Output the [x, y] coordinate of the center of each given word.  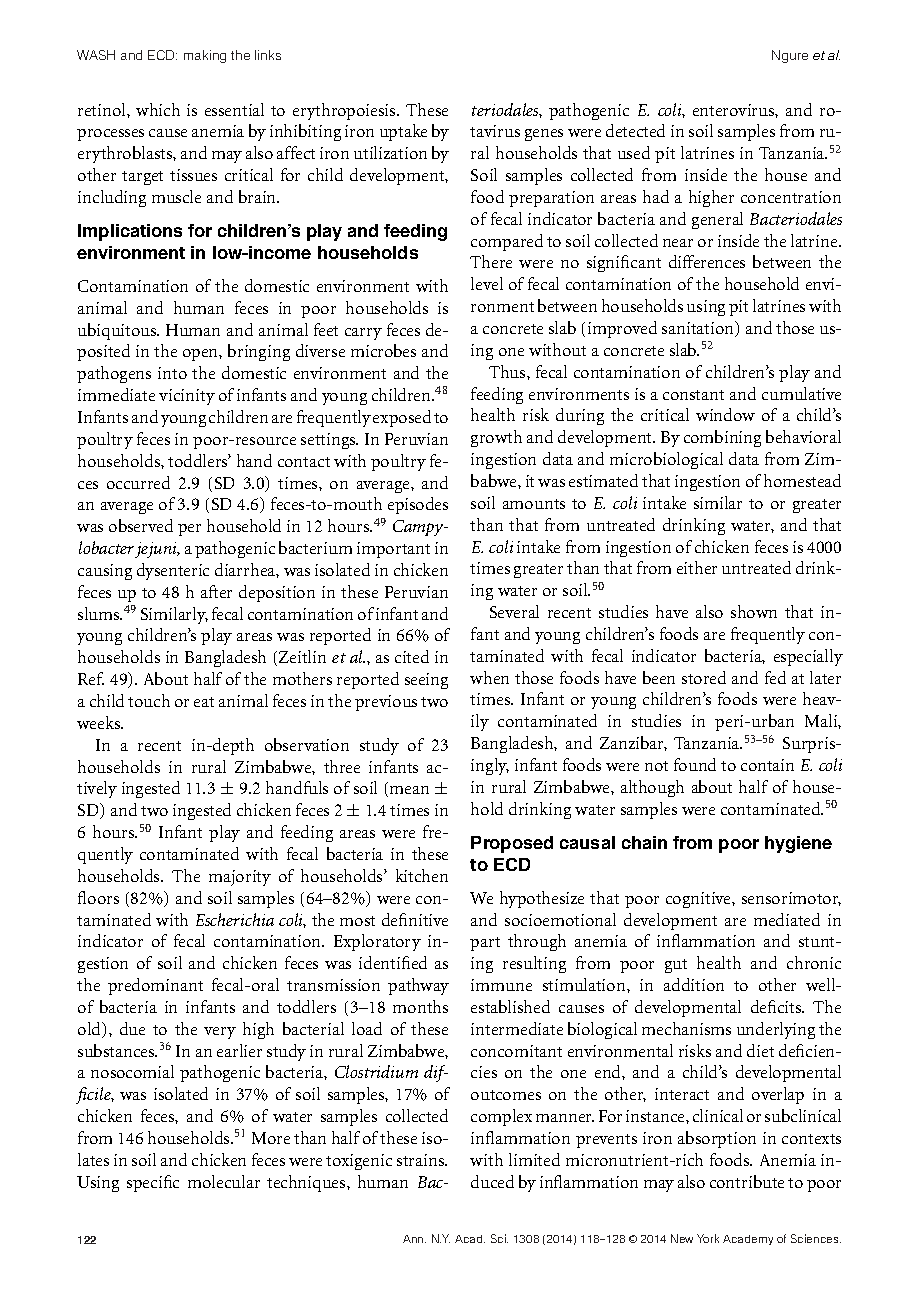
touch [149, 700]
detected [635, 130]
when [489, 677]
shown [754, 611]
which [158, 109]
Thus [508, 371]
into [172, 373]
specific [153, 1183]
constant [693, 395]
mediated [787, 919]
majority [240, 878]
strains [422, 1160]
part [485, 944]
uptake [403, 132]
